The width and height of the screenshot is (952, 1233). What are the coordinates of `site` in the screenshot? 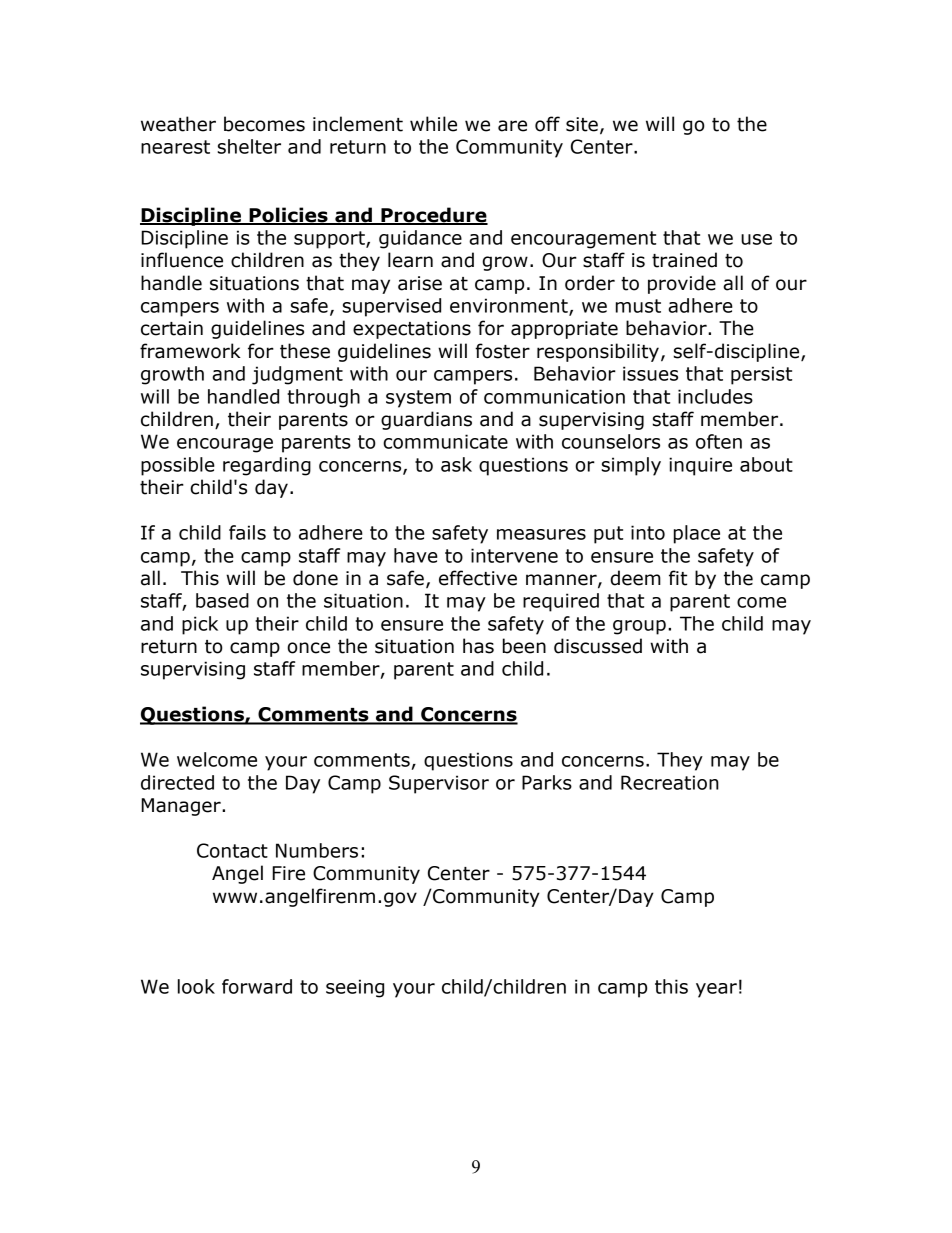 It's located at (582, 124).
